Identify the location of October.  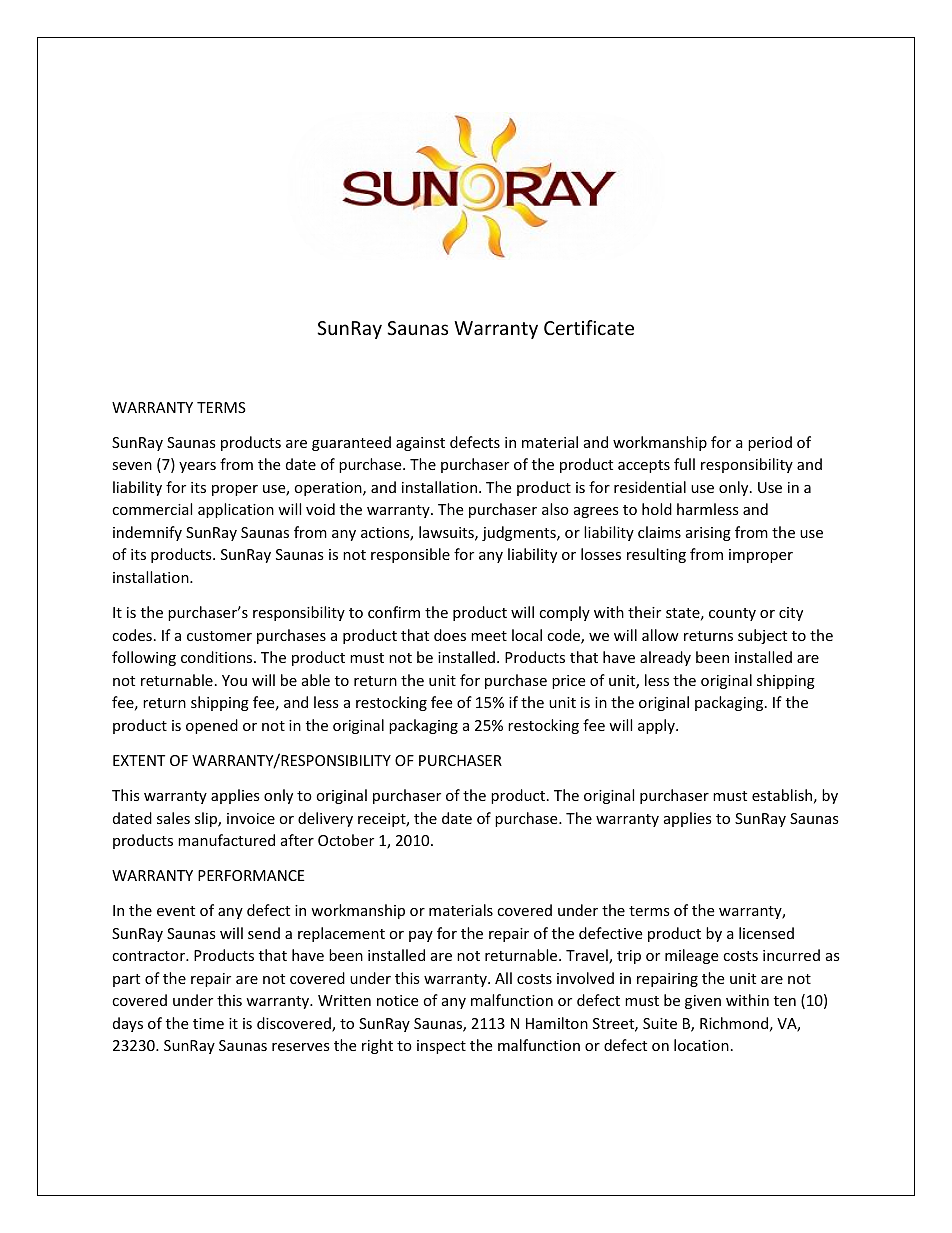
(346, 840).
